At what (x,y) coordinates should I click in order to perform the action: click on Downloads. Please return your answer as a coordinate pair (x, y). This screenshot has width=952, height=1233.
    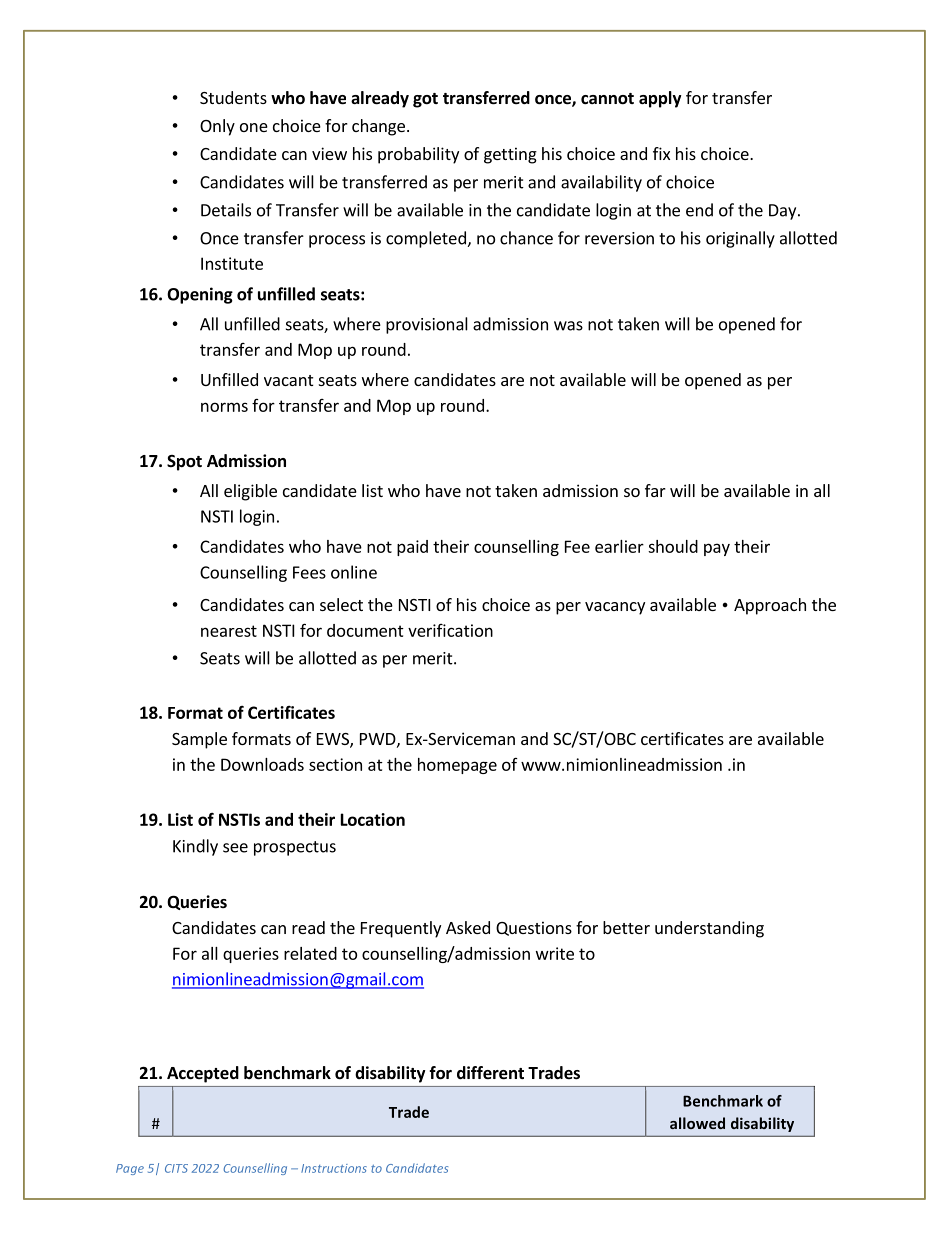
    Looking at the image, I should click on (262, 764).
